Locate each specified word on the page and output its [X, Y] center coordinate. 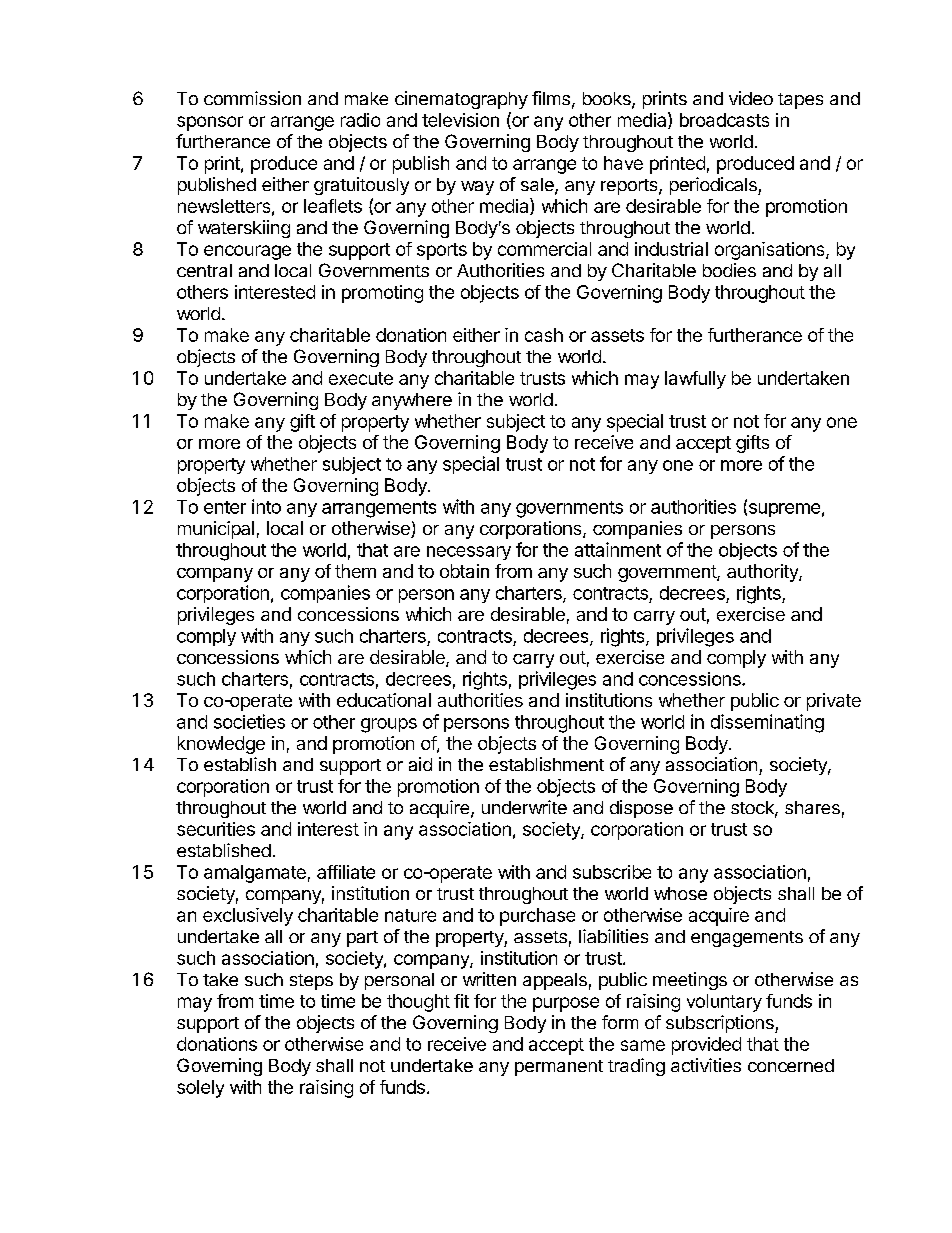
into [266, 506]
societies [249, 721]
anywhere [412, 401]
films [551, 98]
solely [200, 1089]
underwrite [524, 807]
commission [252, 98]
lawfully [695, 380]
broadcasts [724, 120]
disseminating [767, 723]
